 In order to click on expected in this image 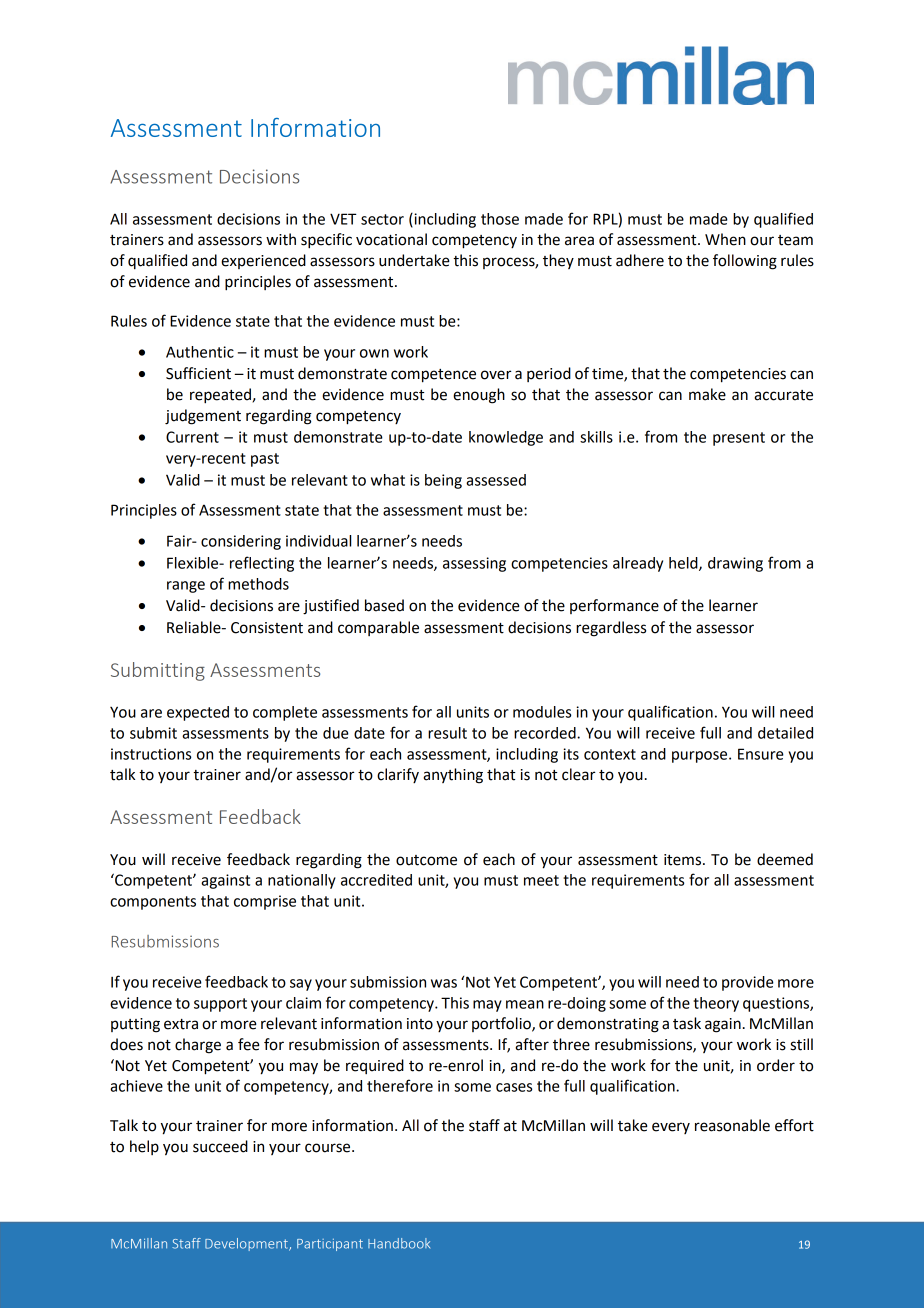, I will do `click(198, 713)`.
